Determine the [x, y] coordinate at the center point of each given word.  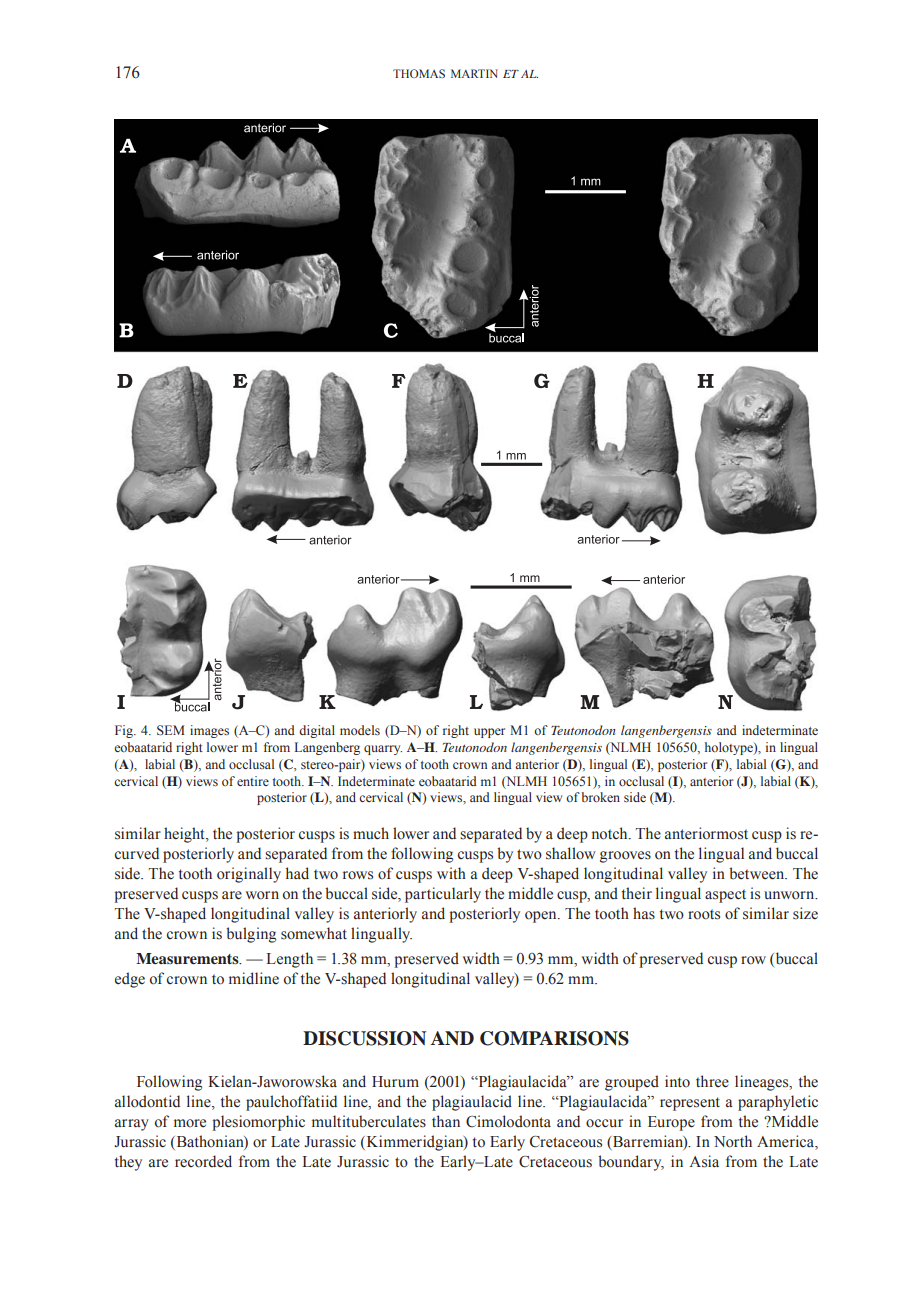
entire [253, 781]
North [733, 1141]
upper [489, 733]
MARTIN [474, 73]
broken [600, 797]
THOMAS [419, 73]
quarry [383, 750]
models [360, 730]
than [446, 1121]
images [209, 731]
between [758, 873]
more [190, 1123]
